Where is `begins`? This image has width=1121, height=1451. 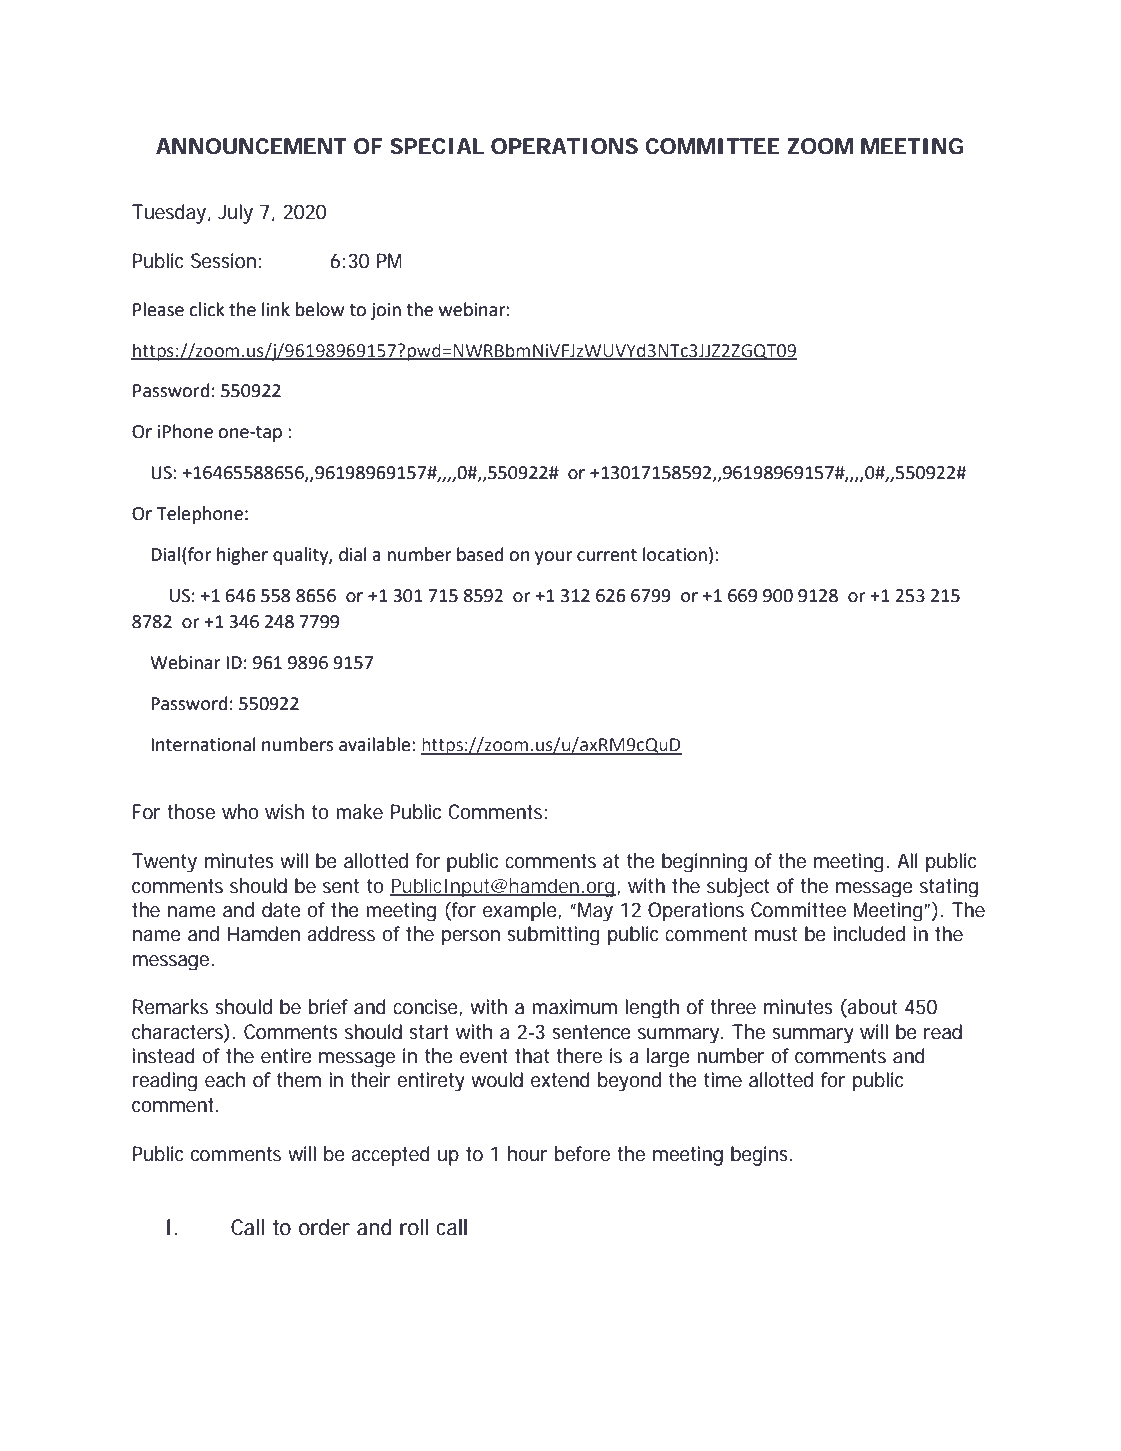
begins is located at coordinates (761, 1156).
